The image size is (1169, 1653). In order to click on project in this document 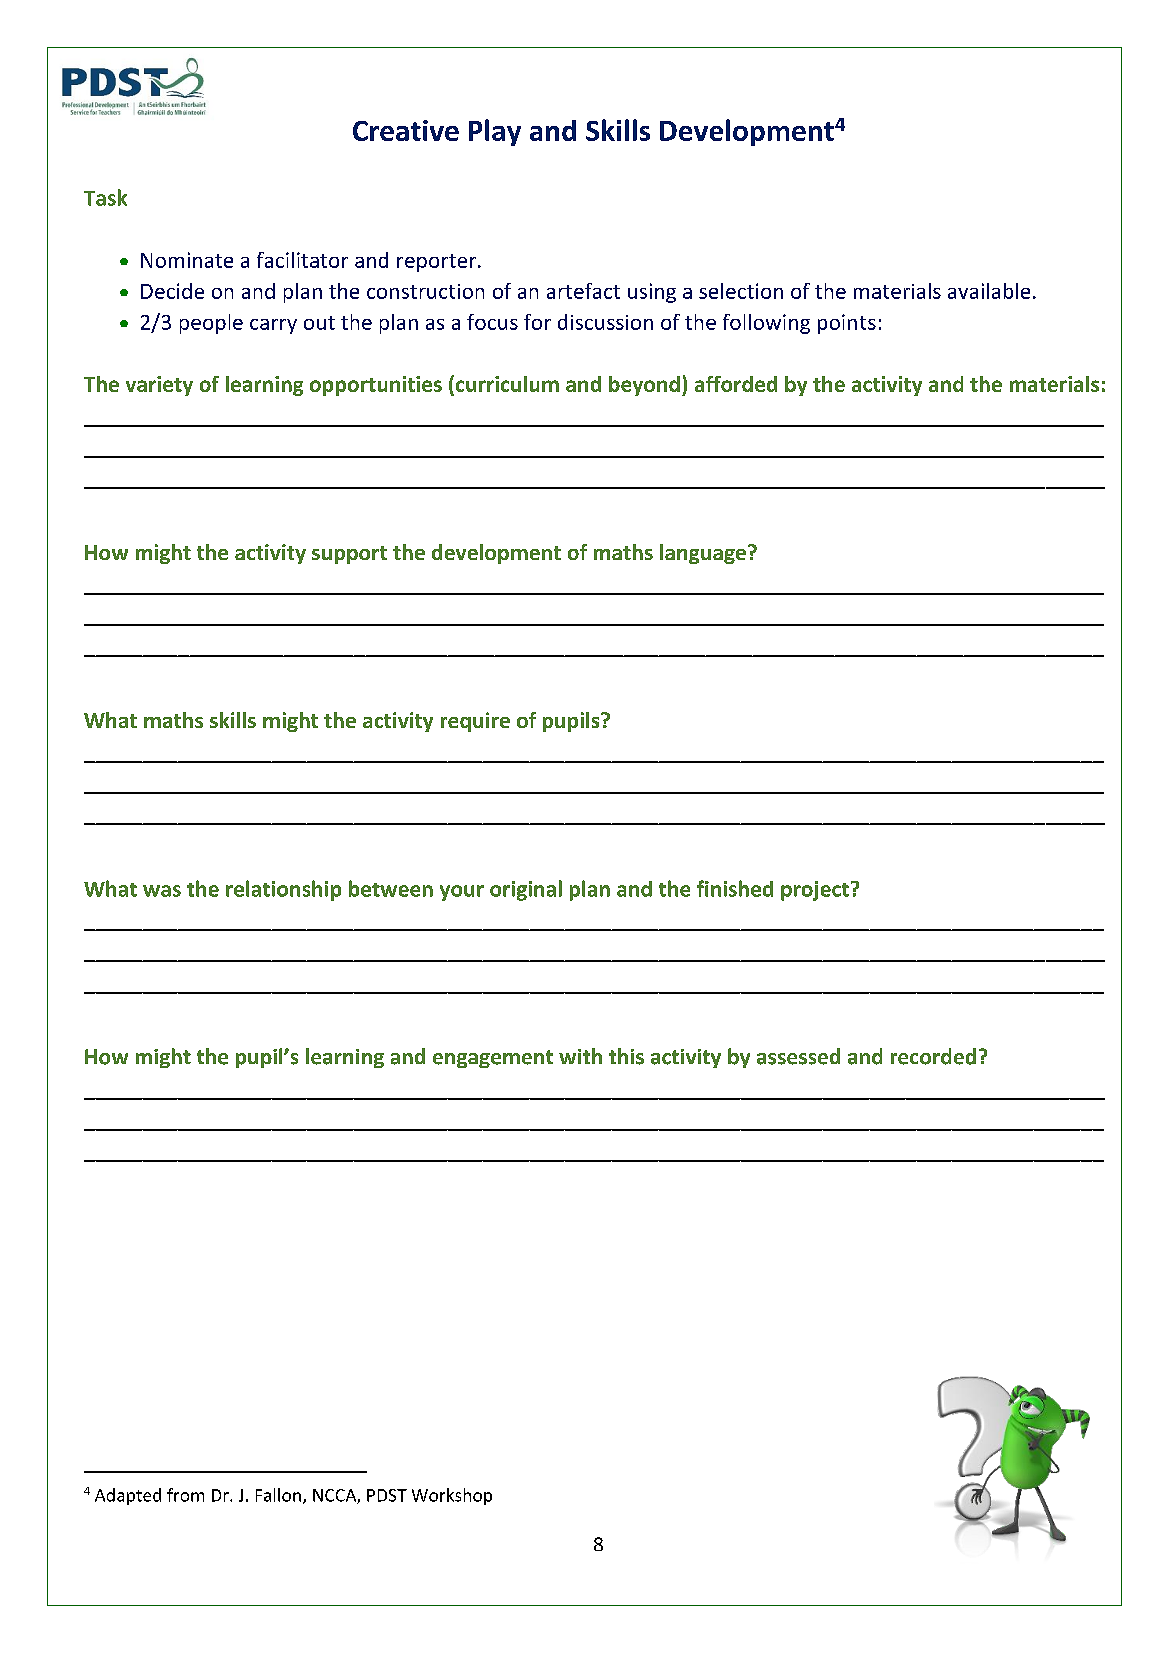, I will do `click(815, 891)`.
